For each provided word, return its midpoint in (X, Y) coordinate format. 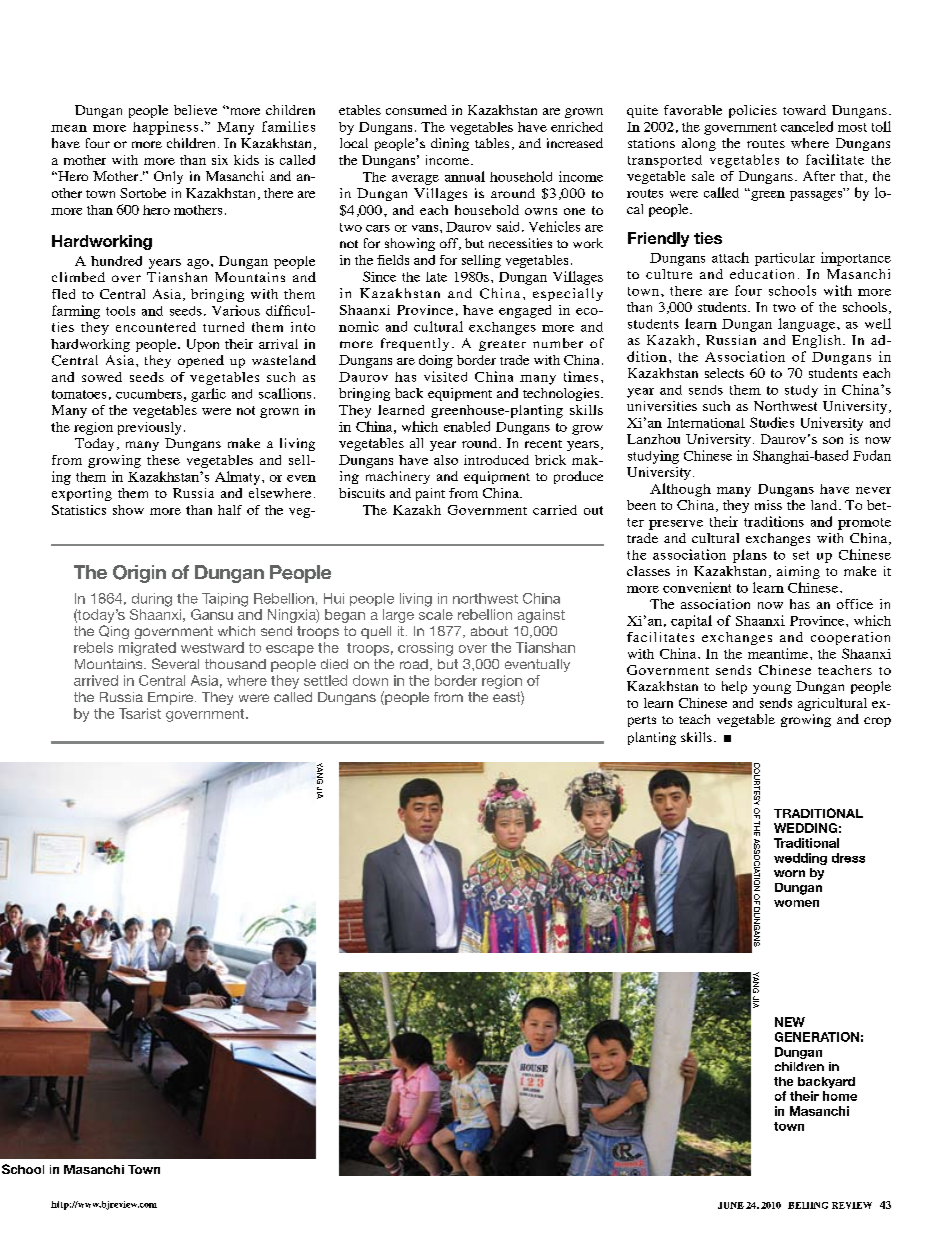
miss (768, 505)
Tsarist (140, 713)
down (370, 680)
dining (450, 144)
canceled (807, 126)
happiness (165, 128)
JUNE (731, 1205)
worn (789, 873)
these (163, 460)
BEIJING (808, 1205)
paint (430, 494)
